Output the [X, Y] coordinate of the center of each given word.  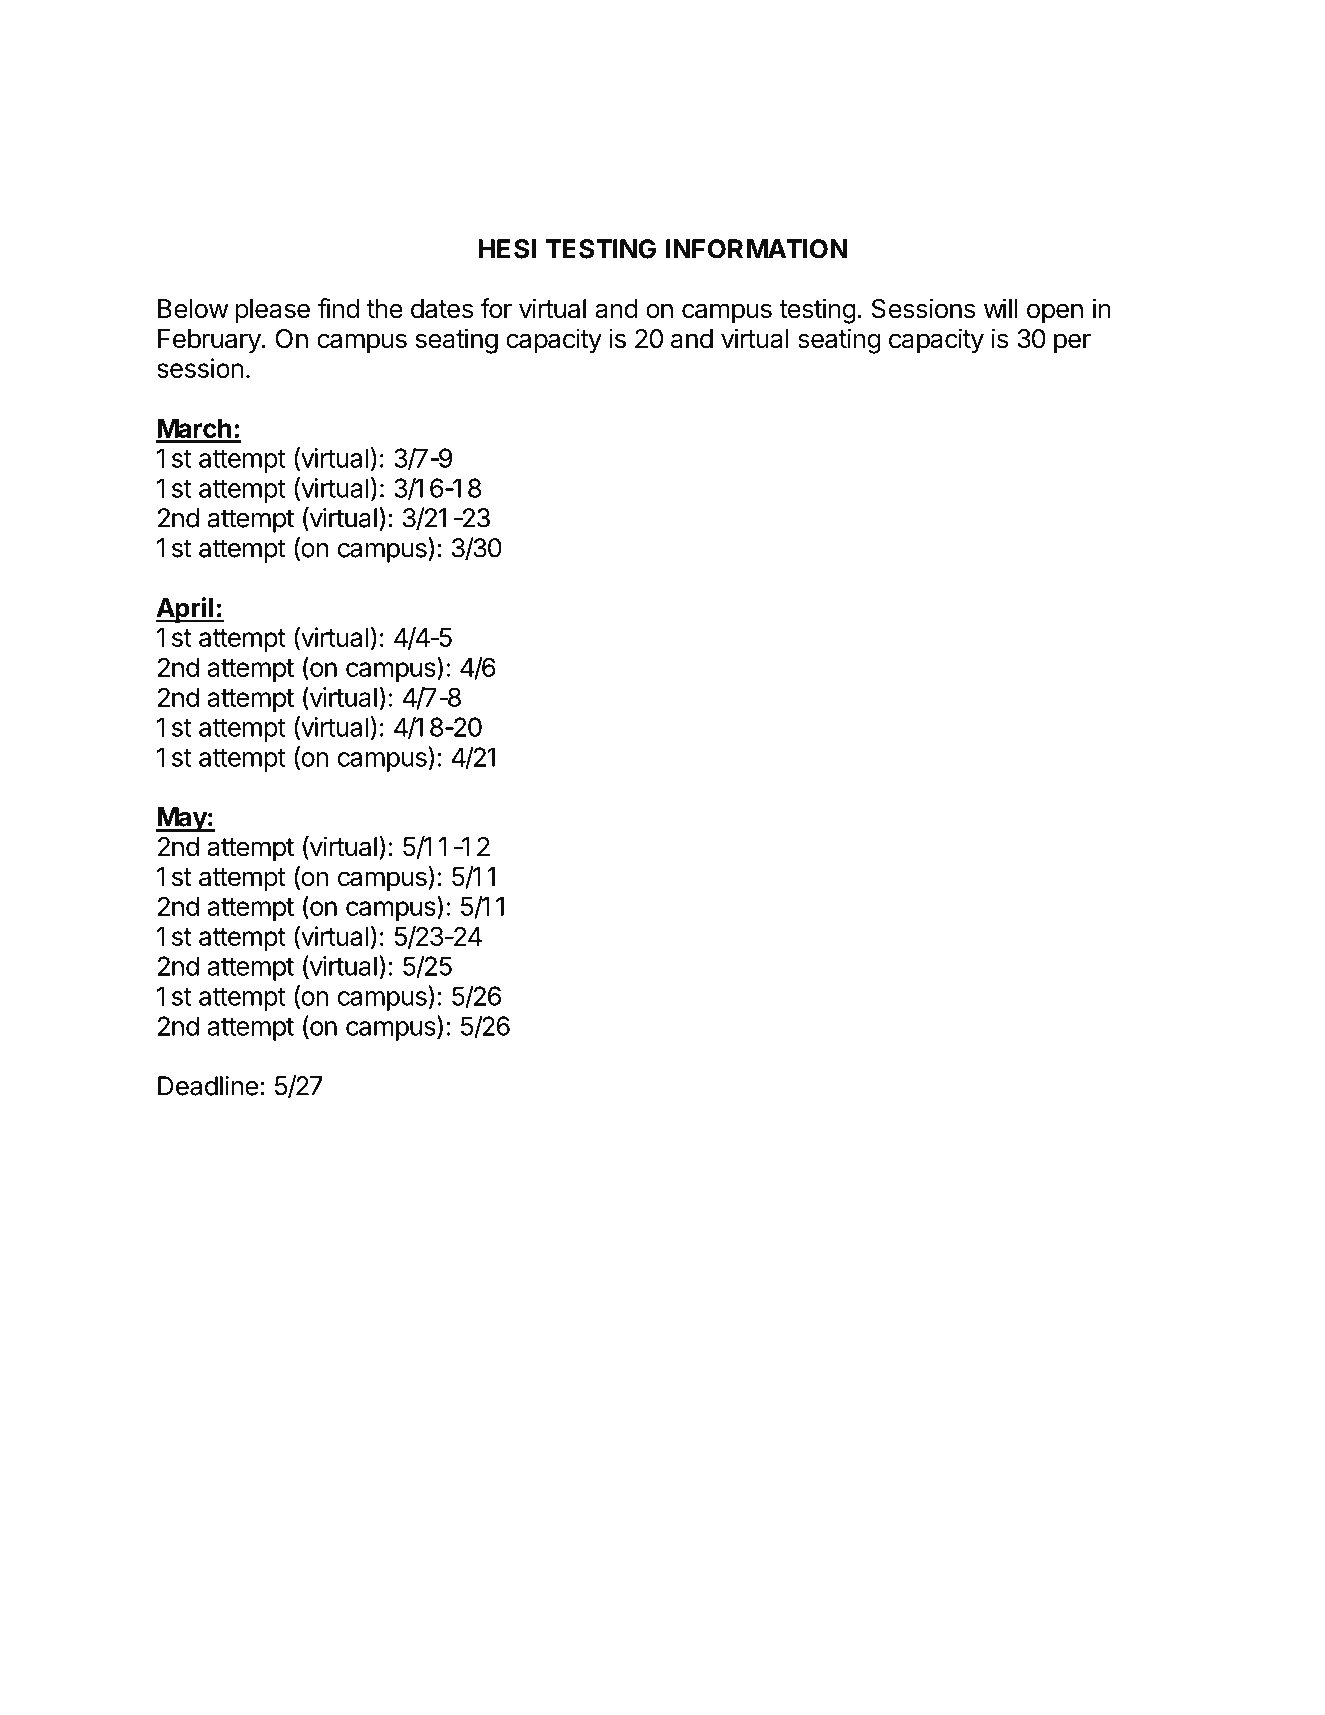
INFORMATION [756, 249]
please [272, 311]
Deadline [208, 1086]
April [185, 610]
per [1072, 343]
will [1000, 308]
